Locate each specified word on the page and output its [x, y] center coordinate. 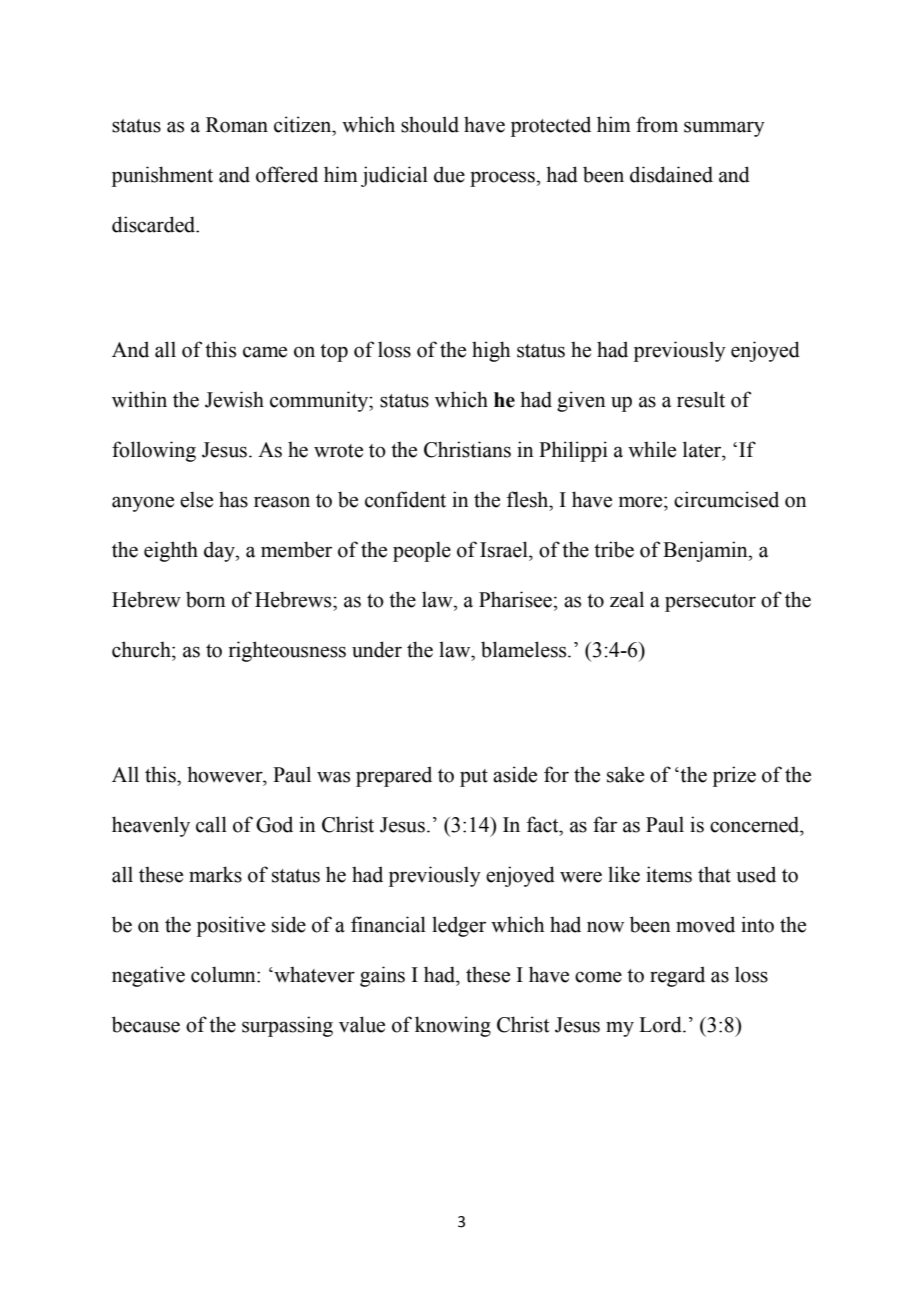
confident [405, 499]
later [703, 449]
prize [734, 776]
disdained [671, 174]
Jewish [234, 399]
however [226, 774]
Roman [237, 125]
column [224, 974]
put [474, 778]
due [449, 174]
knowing [453, 1026]
